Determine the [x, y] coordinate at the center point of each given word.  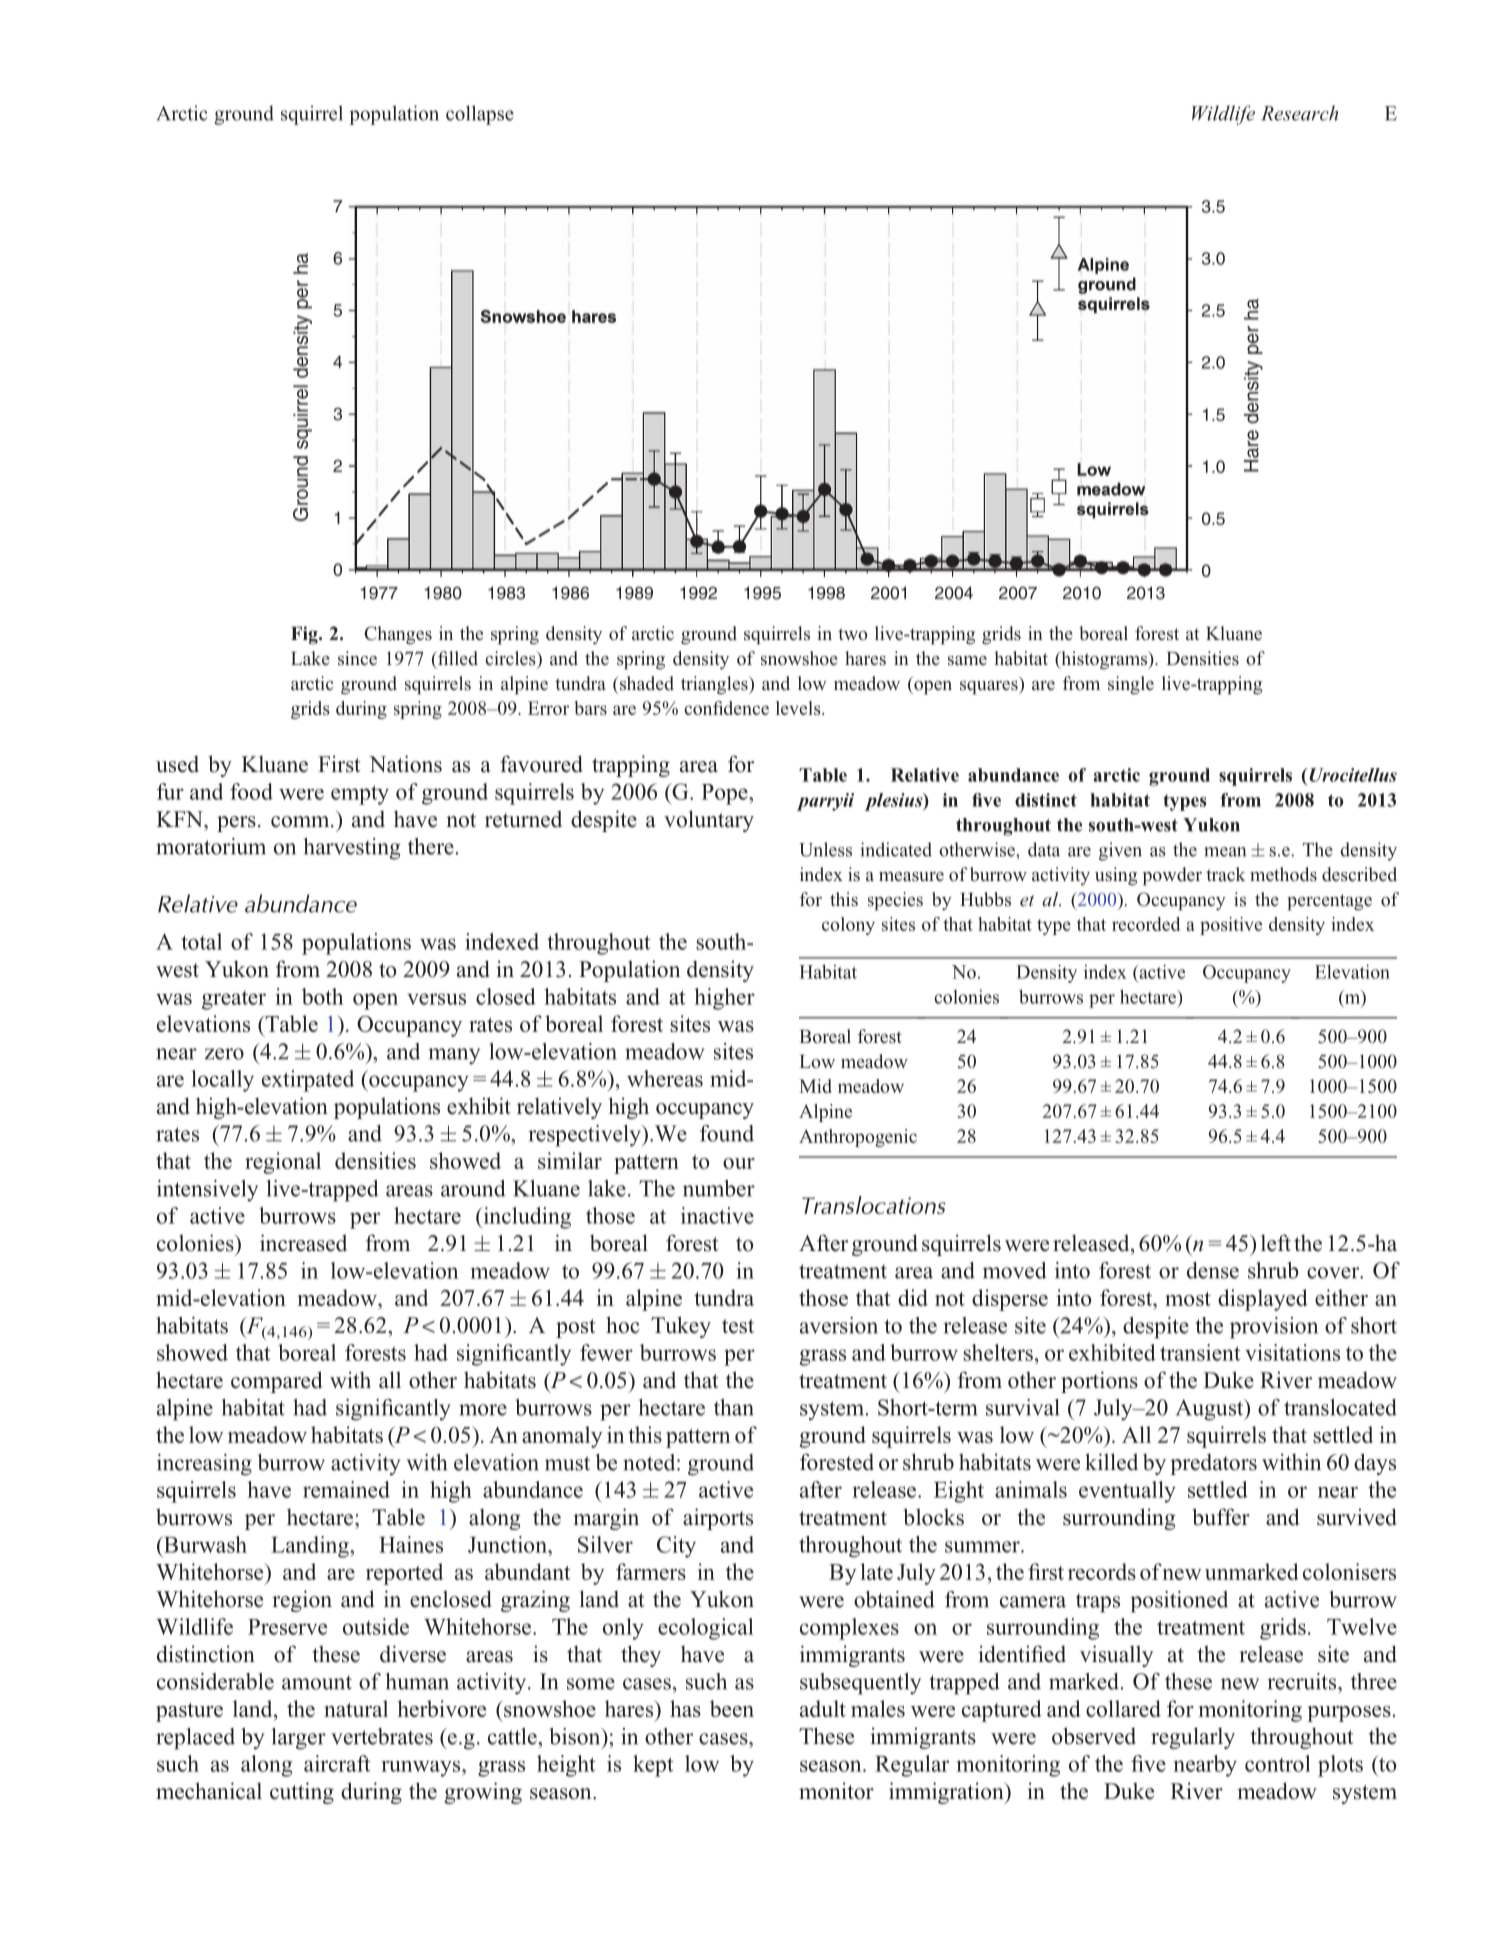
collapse [480, 115]
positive [1231, 926]
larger [298, 1739]
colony [848, 926]
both [323, 996]
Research [1299, 113]
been [732, 1708]
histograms [1104, 660]
